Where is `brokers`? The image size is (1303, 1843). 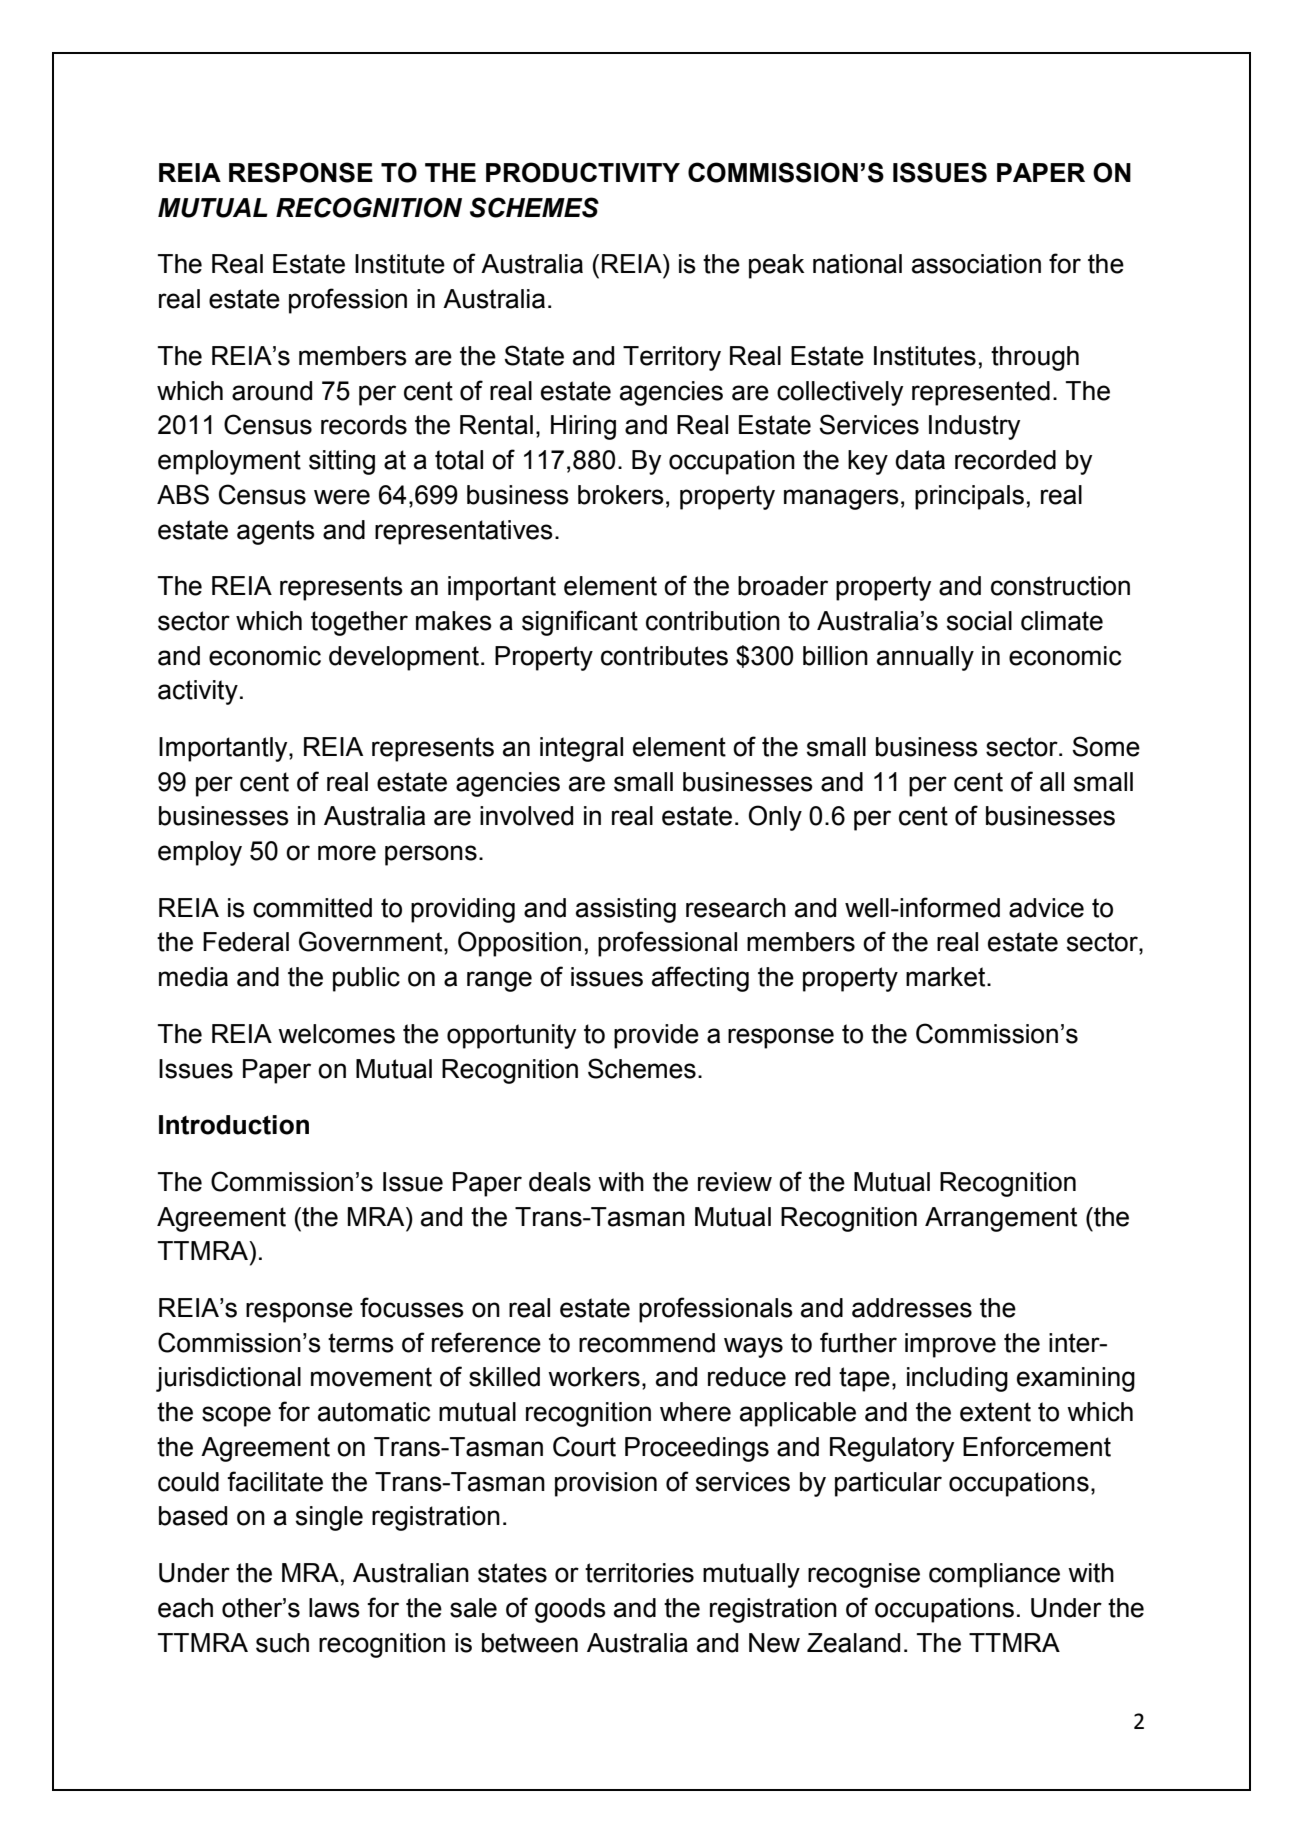
brokers is located at coordinates (621, 495).
